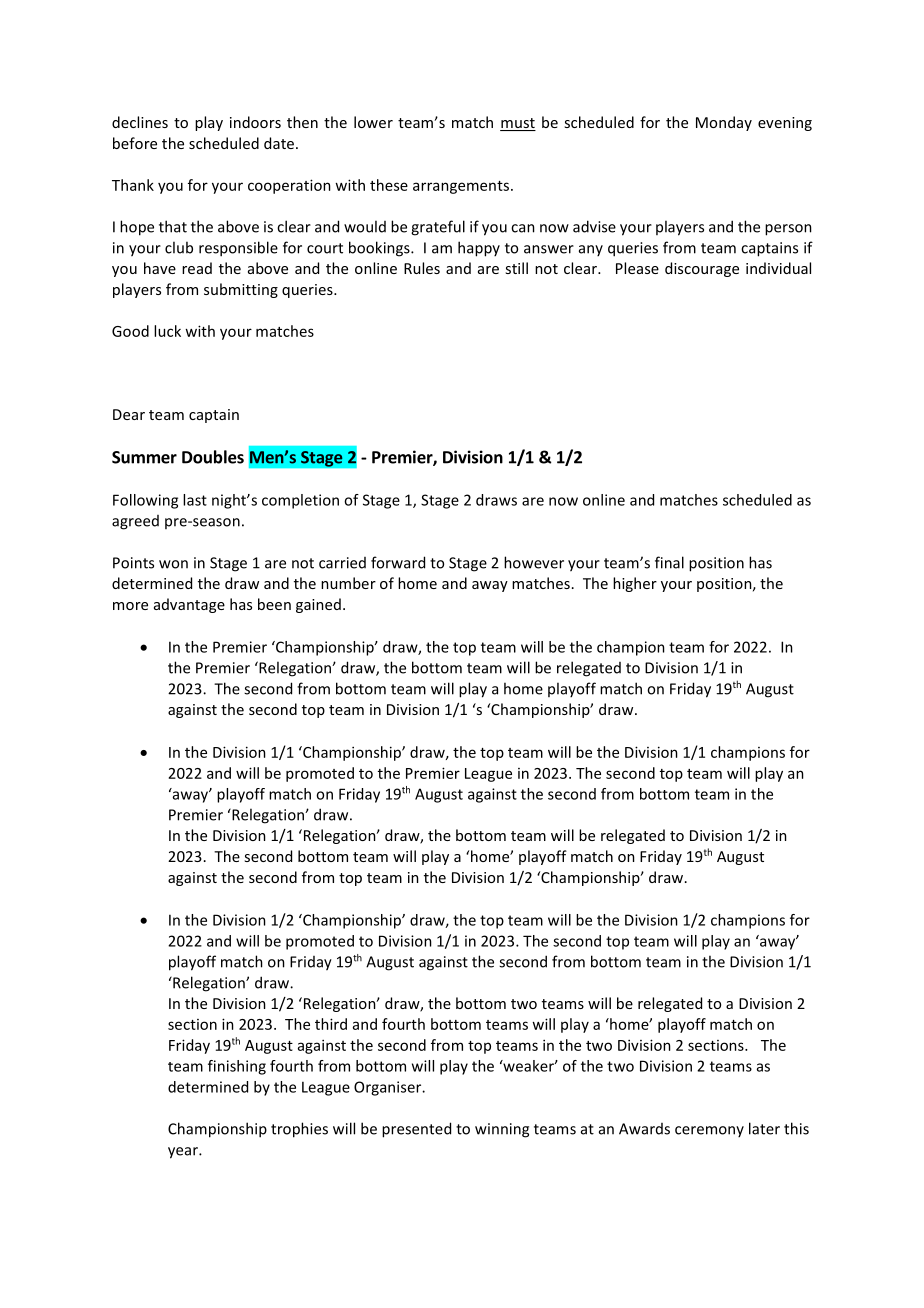 The image size is (924, 1308). I want to click on advantage, so click(189, 605).
